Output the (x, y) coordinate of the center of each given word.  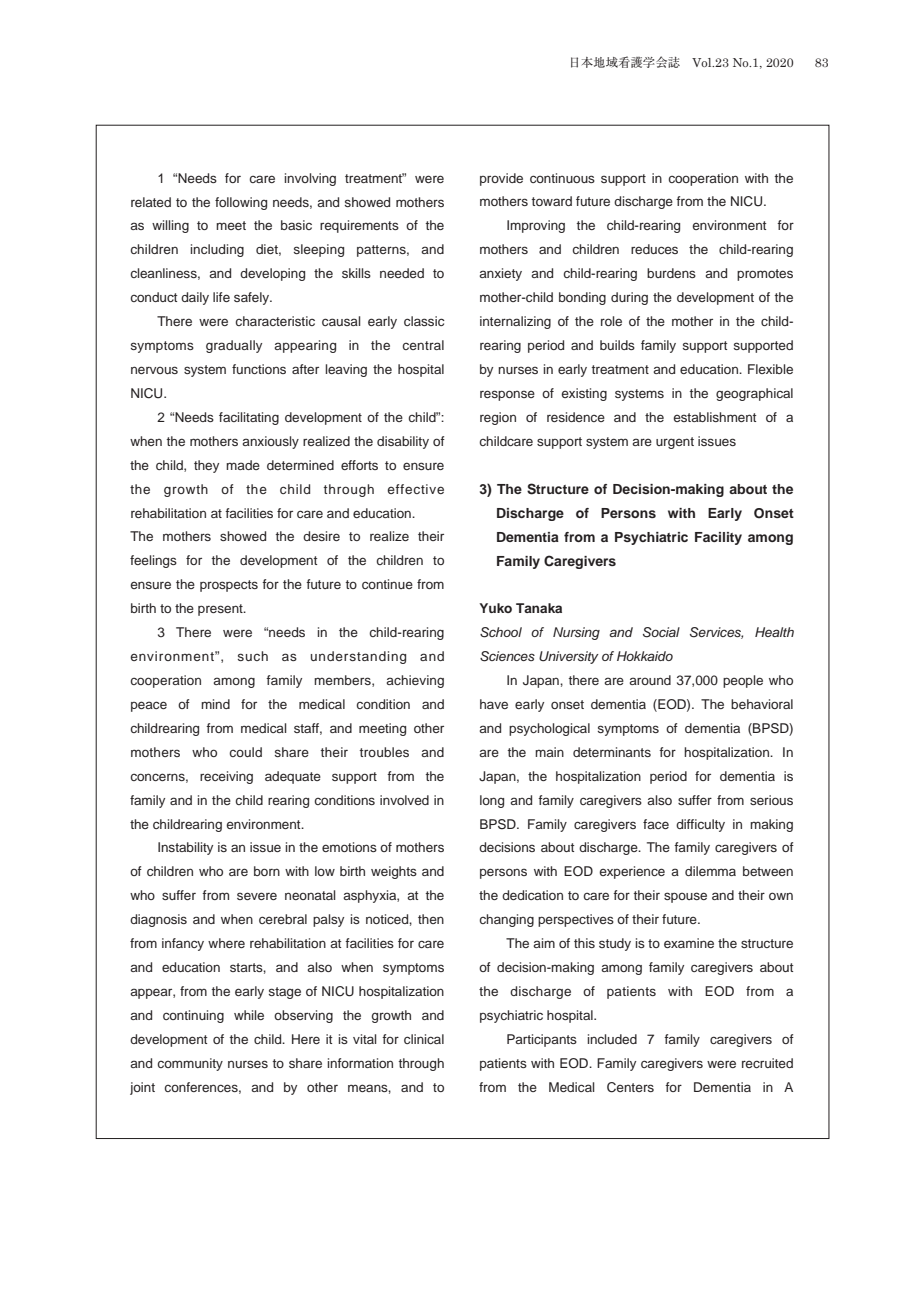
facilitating (249, 418)
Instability (185, 848)
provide (501, 179)
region (498, 418)
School (501, 632)
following (241, 203)
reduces (654, 249)
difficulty (700, 825)
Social (661, 632)
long (492, 801)
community (190, 1064)
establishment (714, 417)
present (221, 610)
